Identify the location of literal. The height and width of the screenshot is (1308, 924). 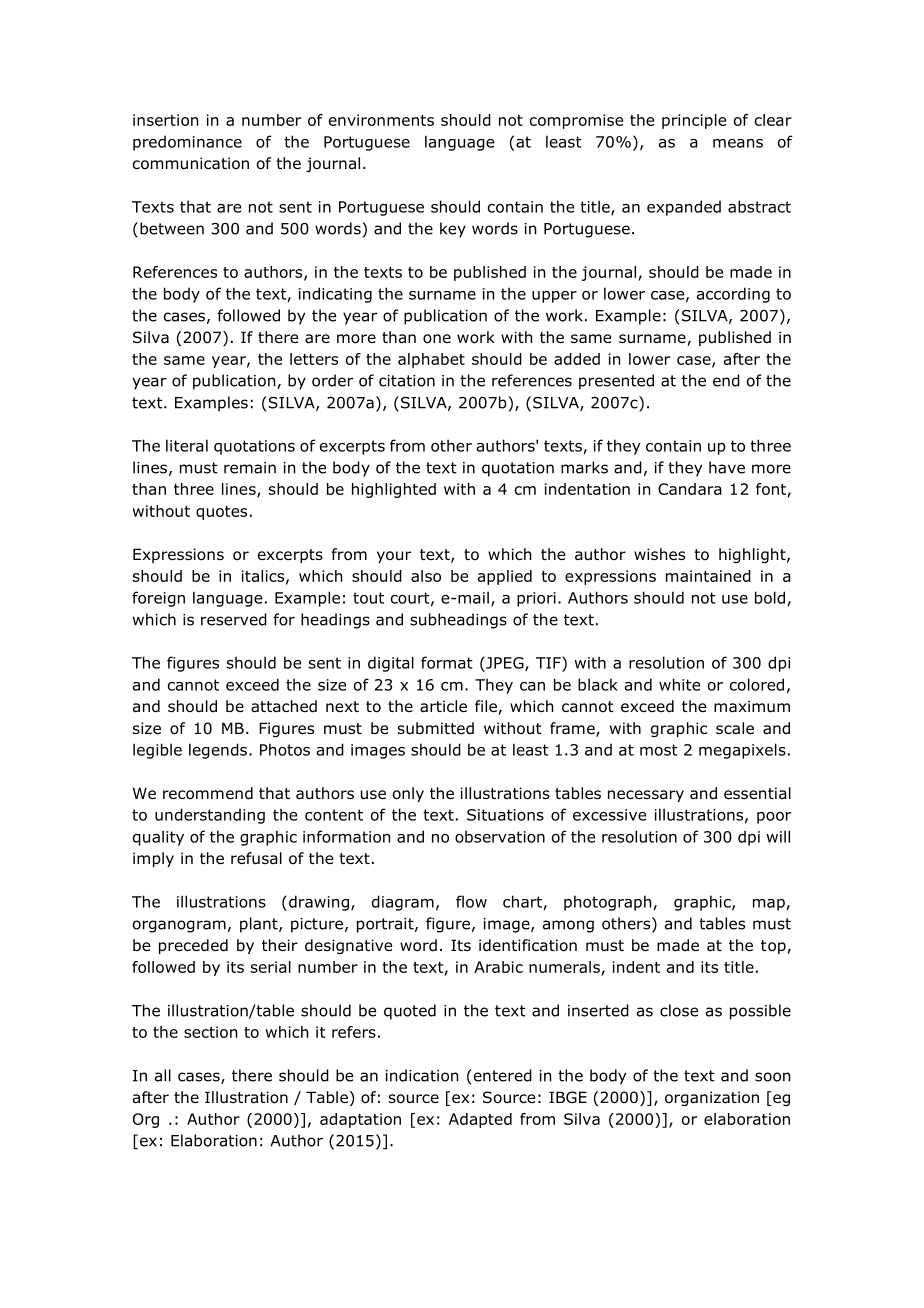
(187, 445).
